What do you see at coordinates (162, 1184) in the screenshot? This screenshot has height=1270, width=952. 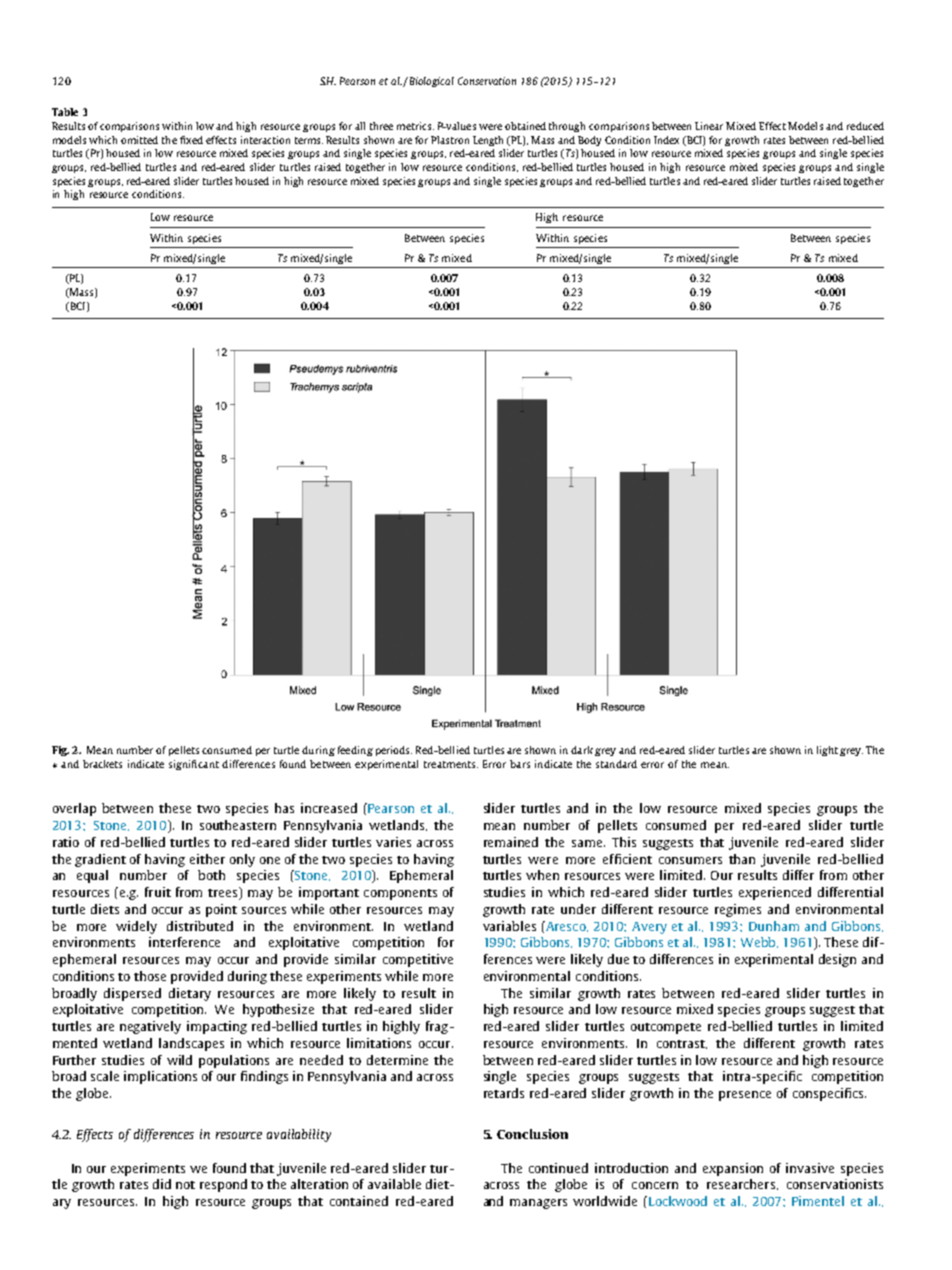 I see `did` at bounding box center [162, 1184].
